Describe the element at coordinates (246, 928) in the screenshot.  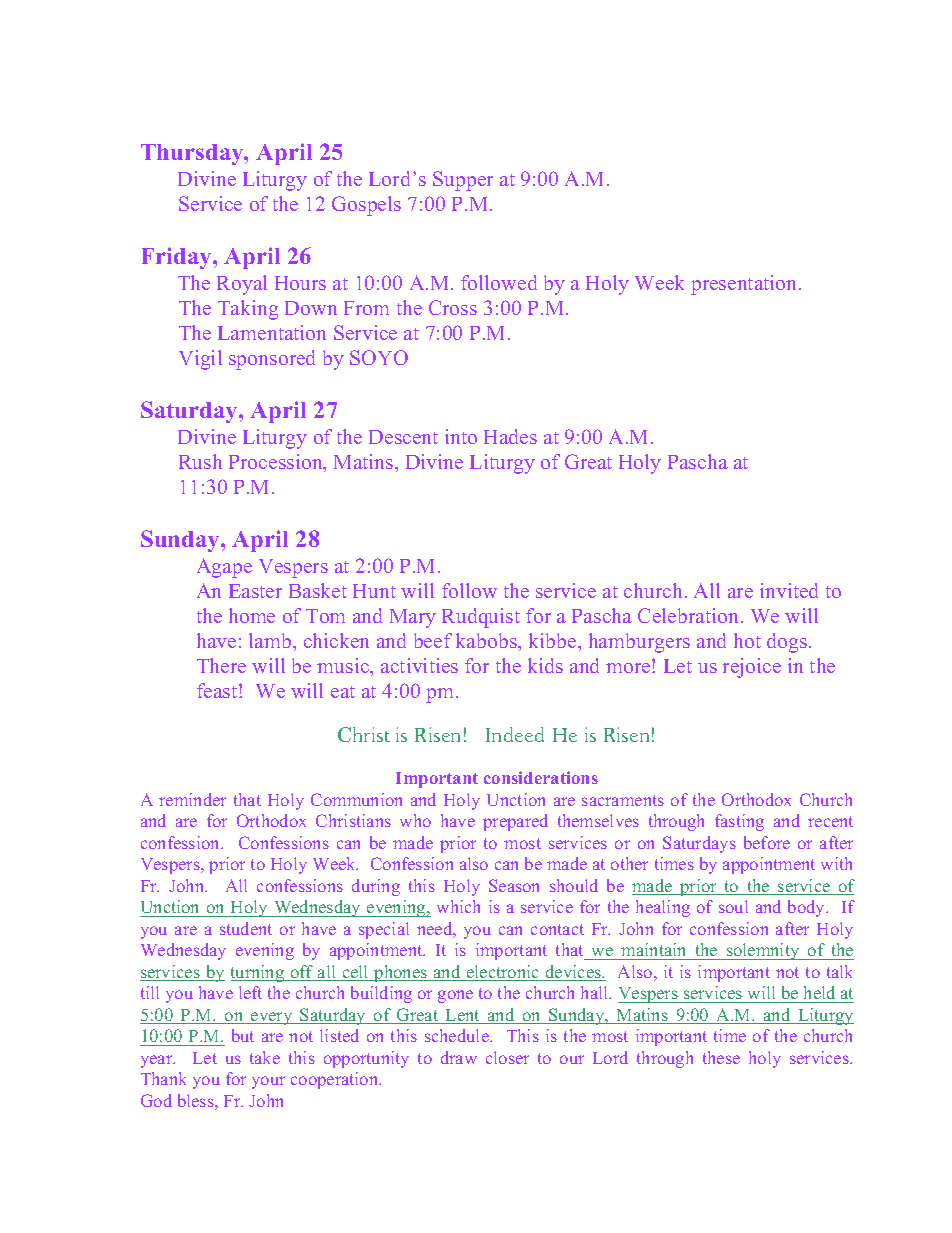
I see `student` at that location.
